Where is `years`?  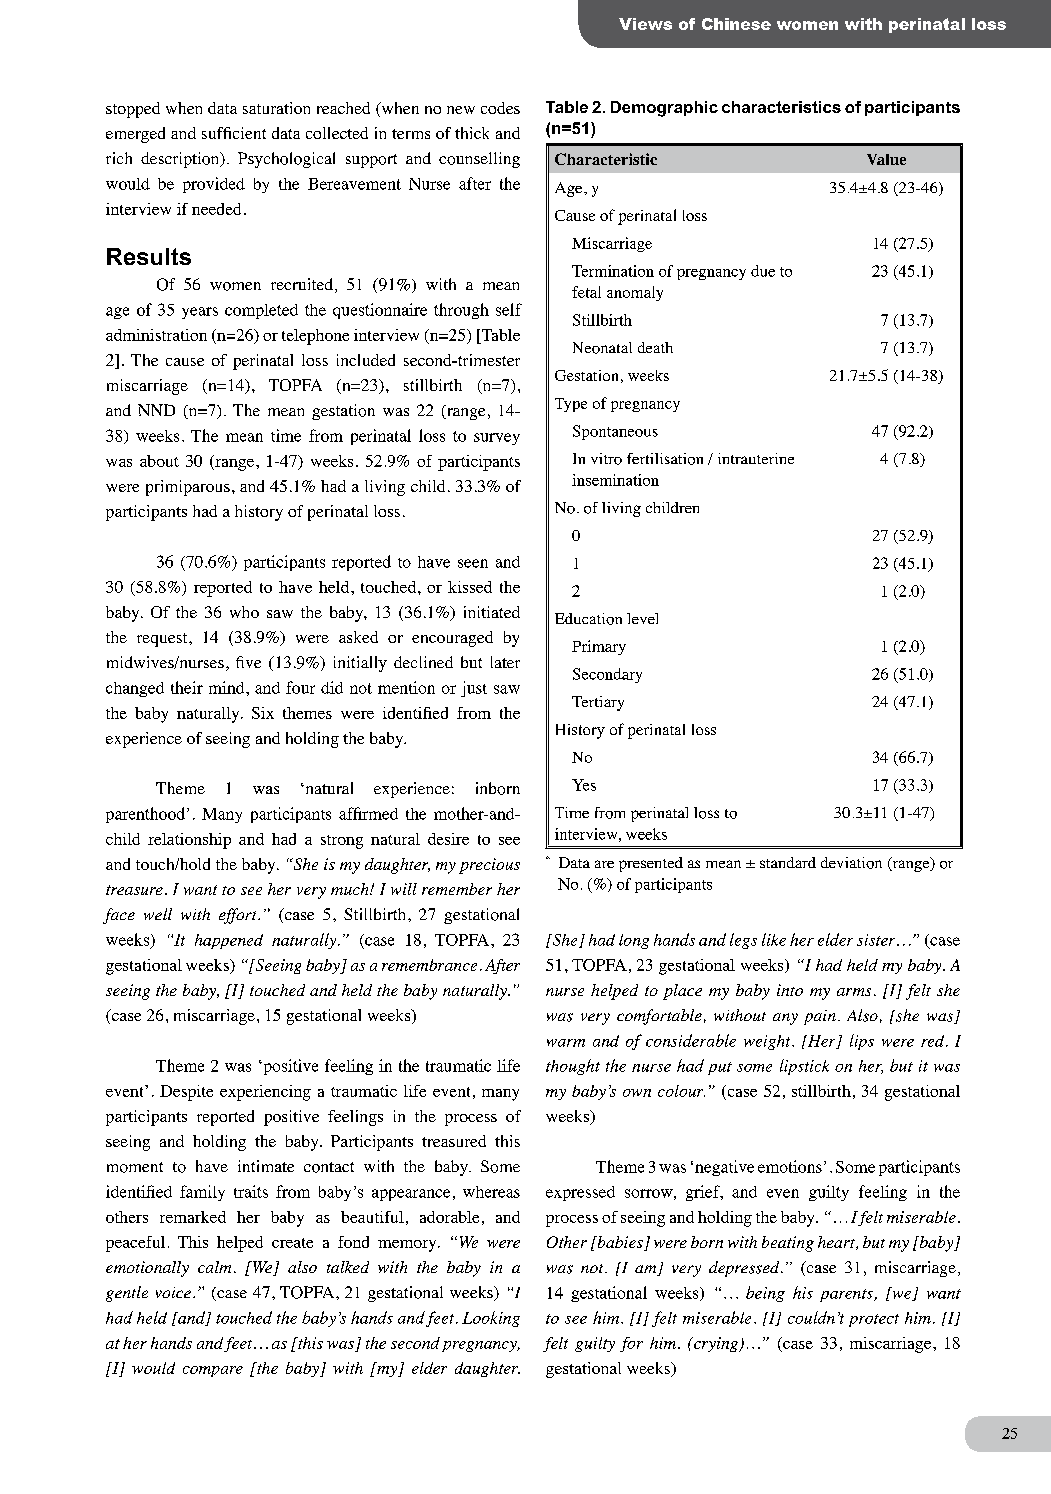
years is located at coordinates (200, 313).
